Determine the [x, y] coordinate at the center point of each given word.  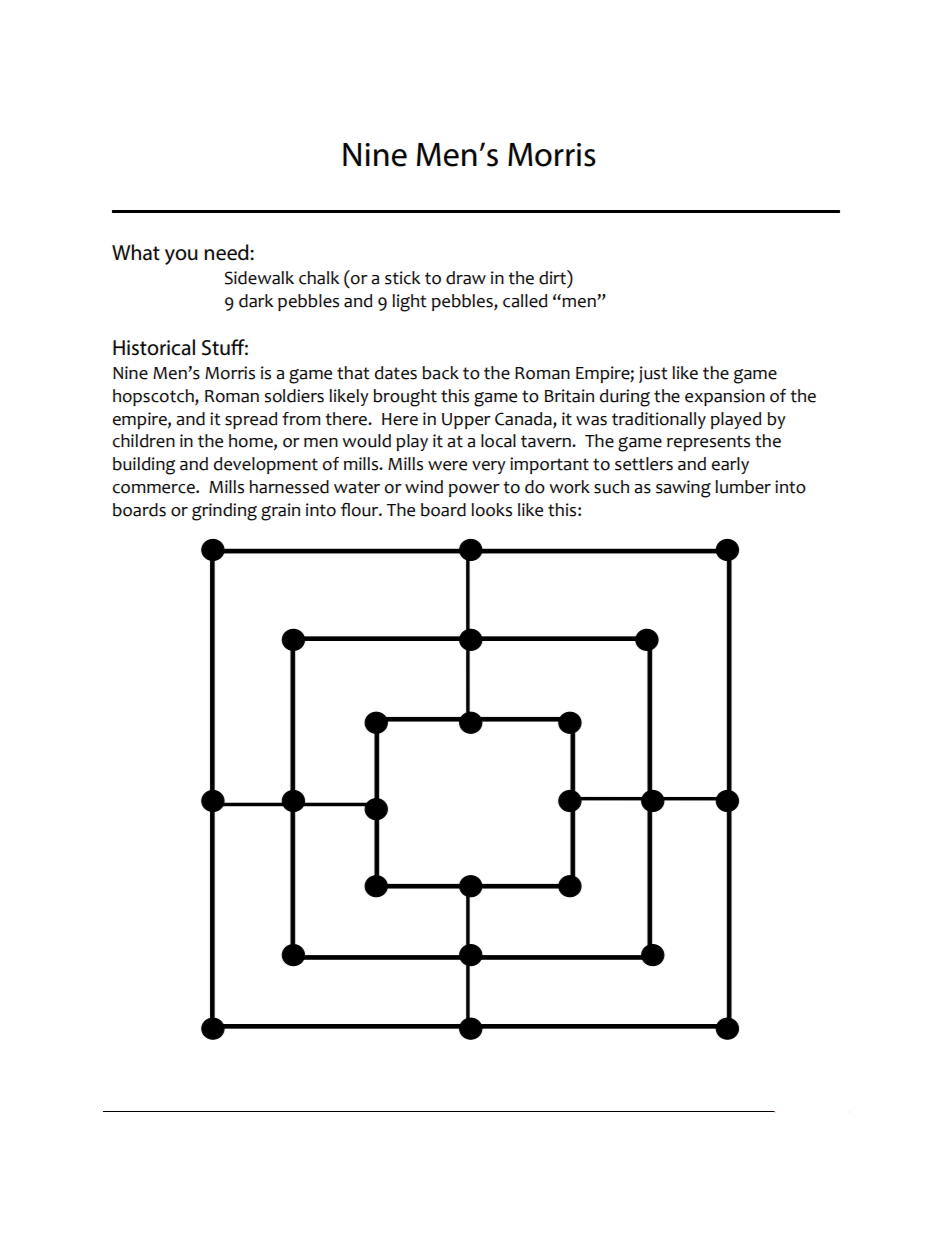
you [181, 257]
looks [491, 510]
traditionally [659, 420]
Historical [154, 347]
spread [251, 420]
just [653, 374]
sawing [683, 489]
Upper [466, 421]
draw [466, 278]
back [440, 373]
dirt [553, 277]
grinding [224, 512]
